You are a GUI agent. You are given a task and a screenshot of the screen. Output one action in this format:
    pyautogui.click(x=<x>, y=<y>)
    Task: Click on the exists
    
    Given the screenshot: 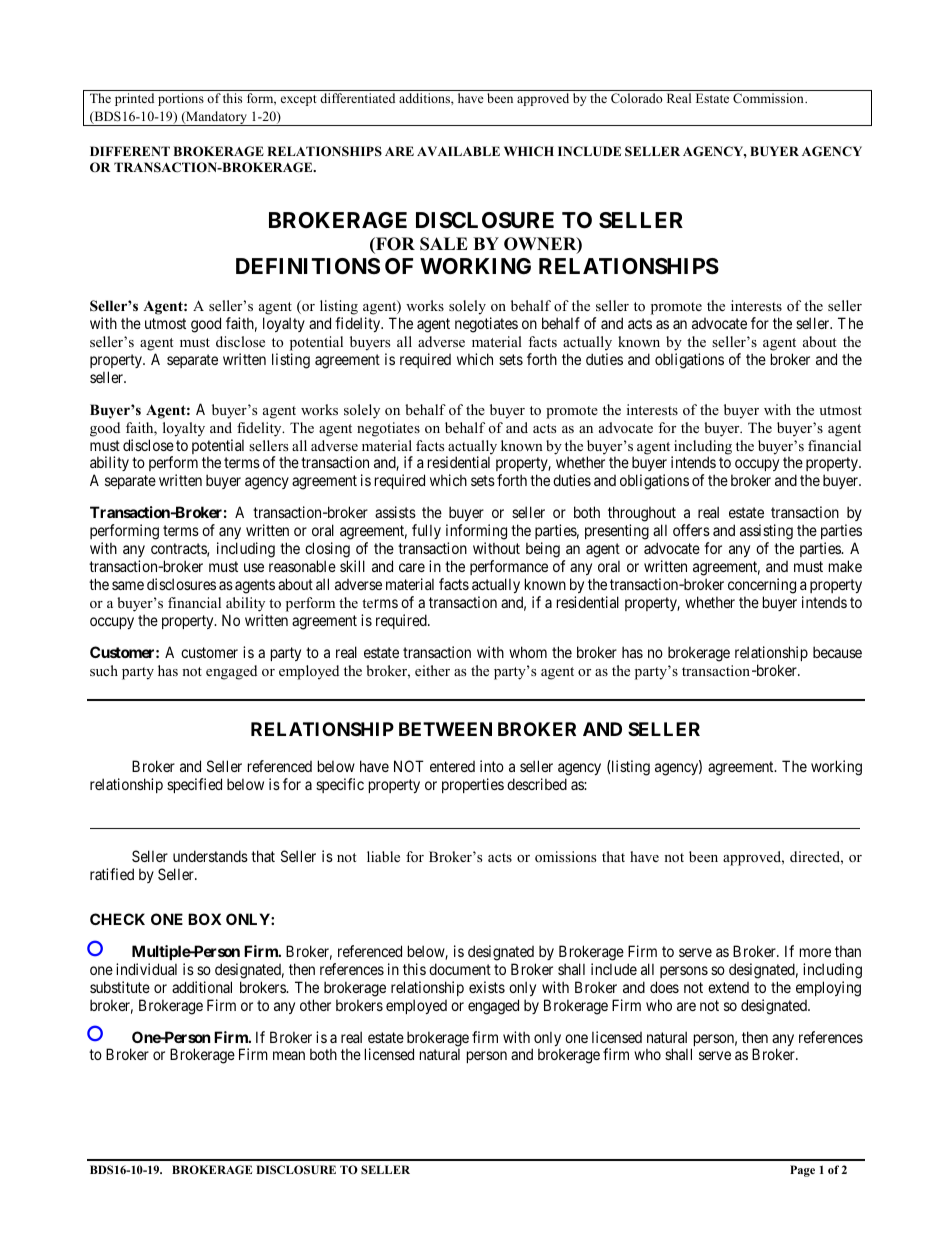 What is the action you would take?
    pyautogui.click(x=487, y=987)
